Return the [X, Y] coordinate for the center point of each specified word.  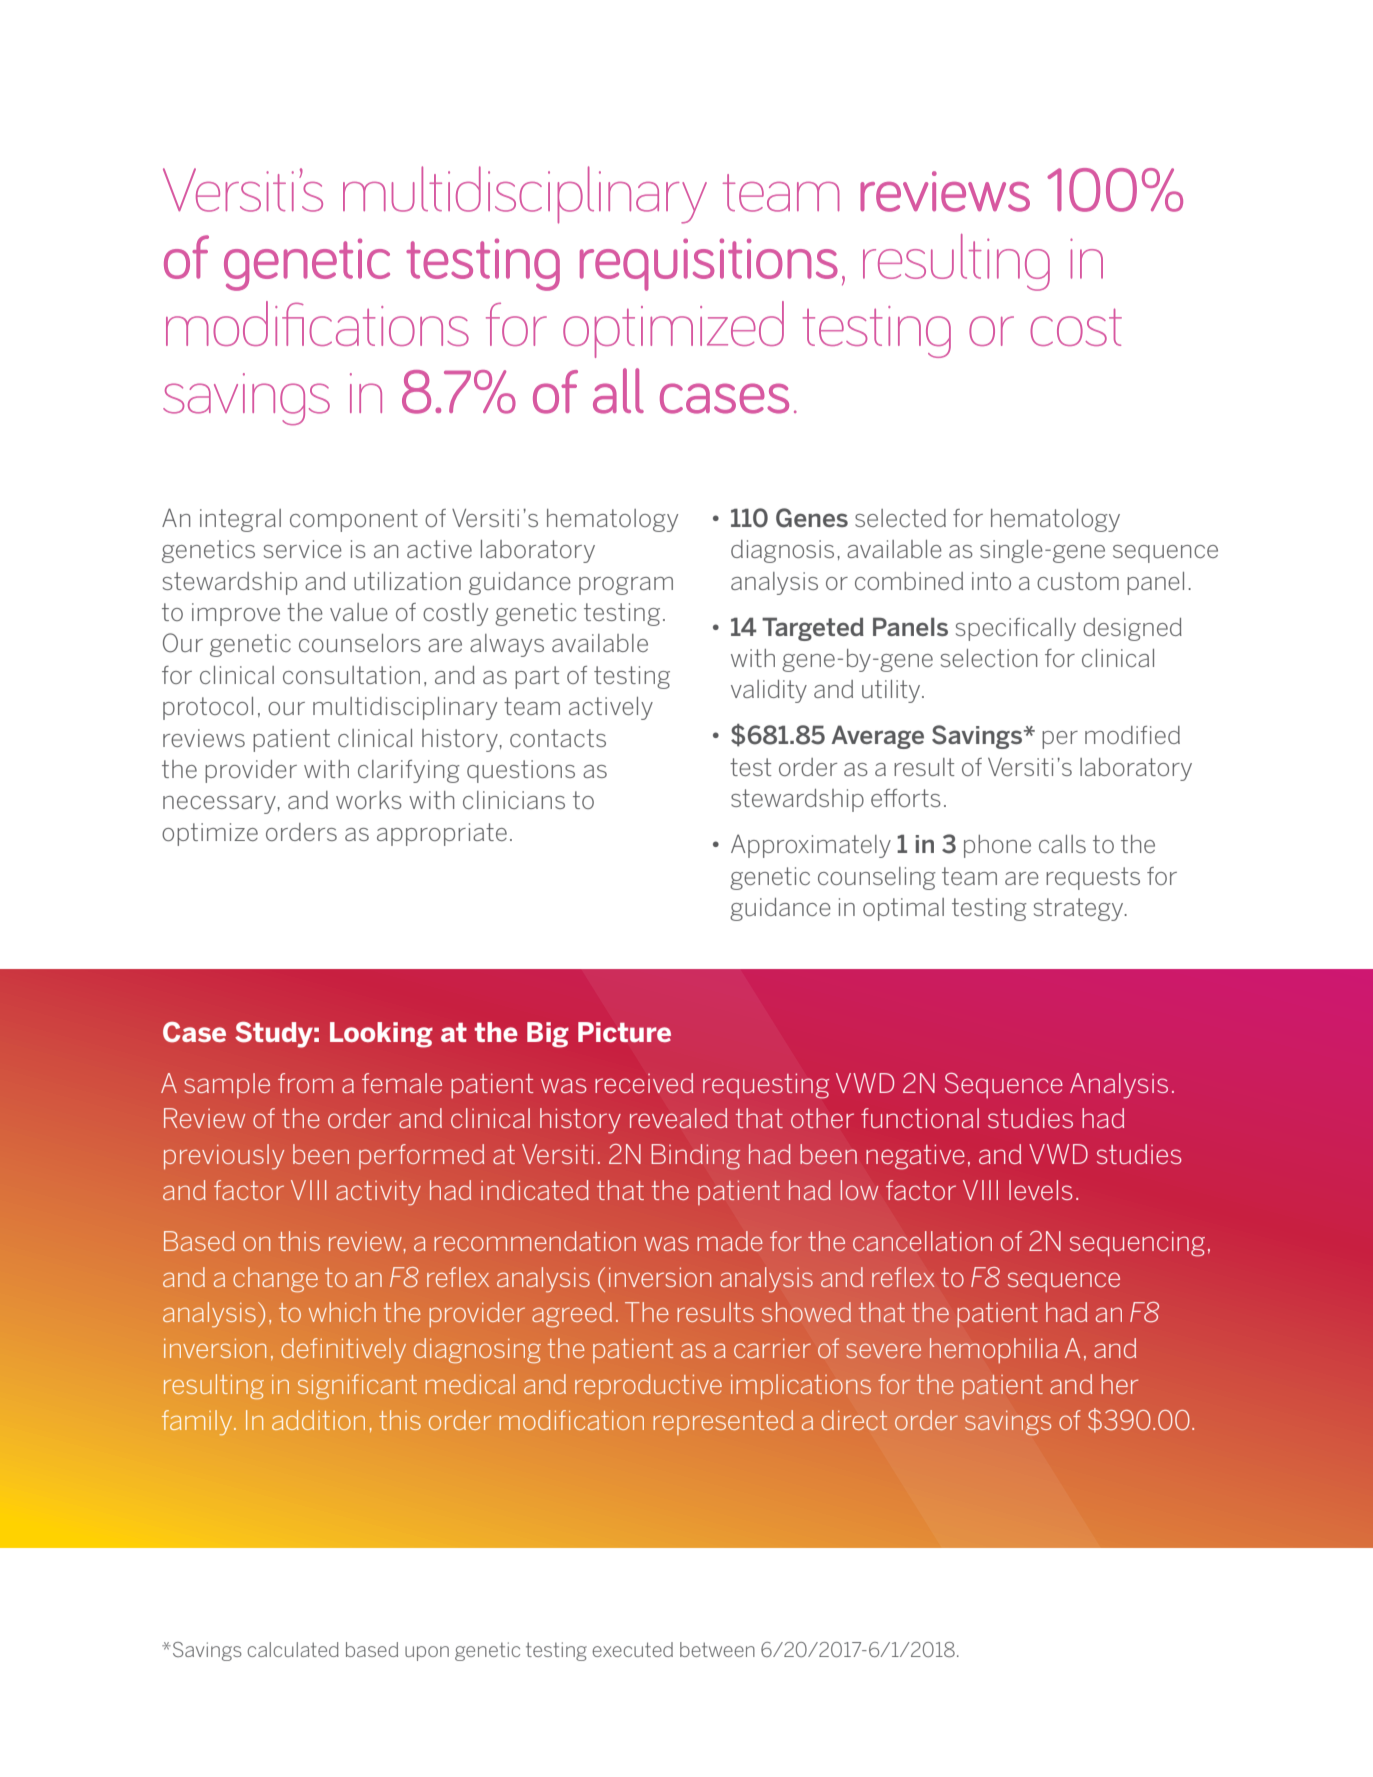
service [303, 549]
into [991, 581]
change [275, 1280]
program [626, 586]
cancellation [922, 1241]
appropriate [442, 834]
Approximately [811, 846]
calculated [293, 1649]
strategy [1080, 909]
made [730, 1241]
